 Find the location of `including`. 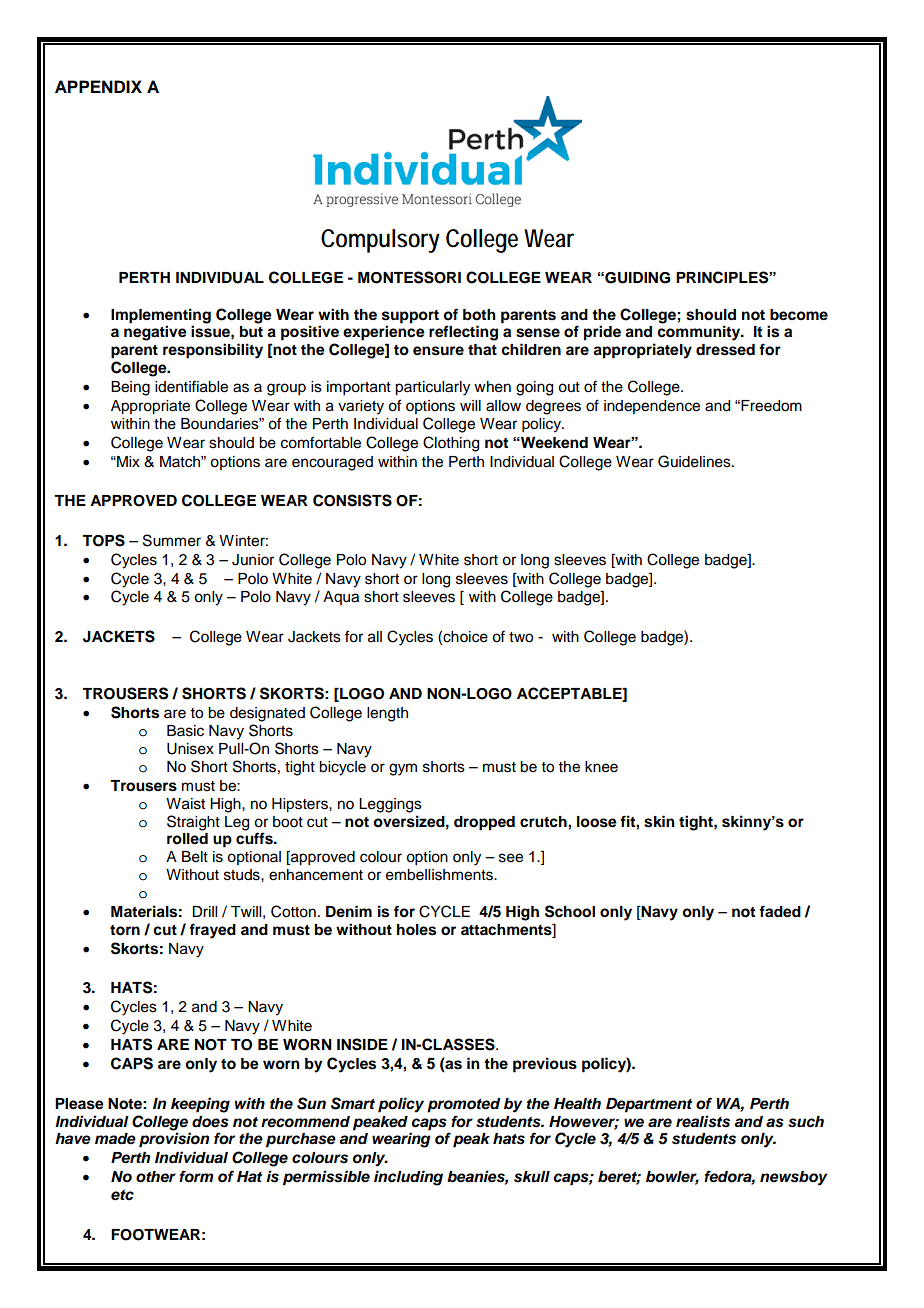

including is located at coordinates (408, 1178).
